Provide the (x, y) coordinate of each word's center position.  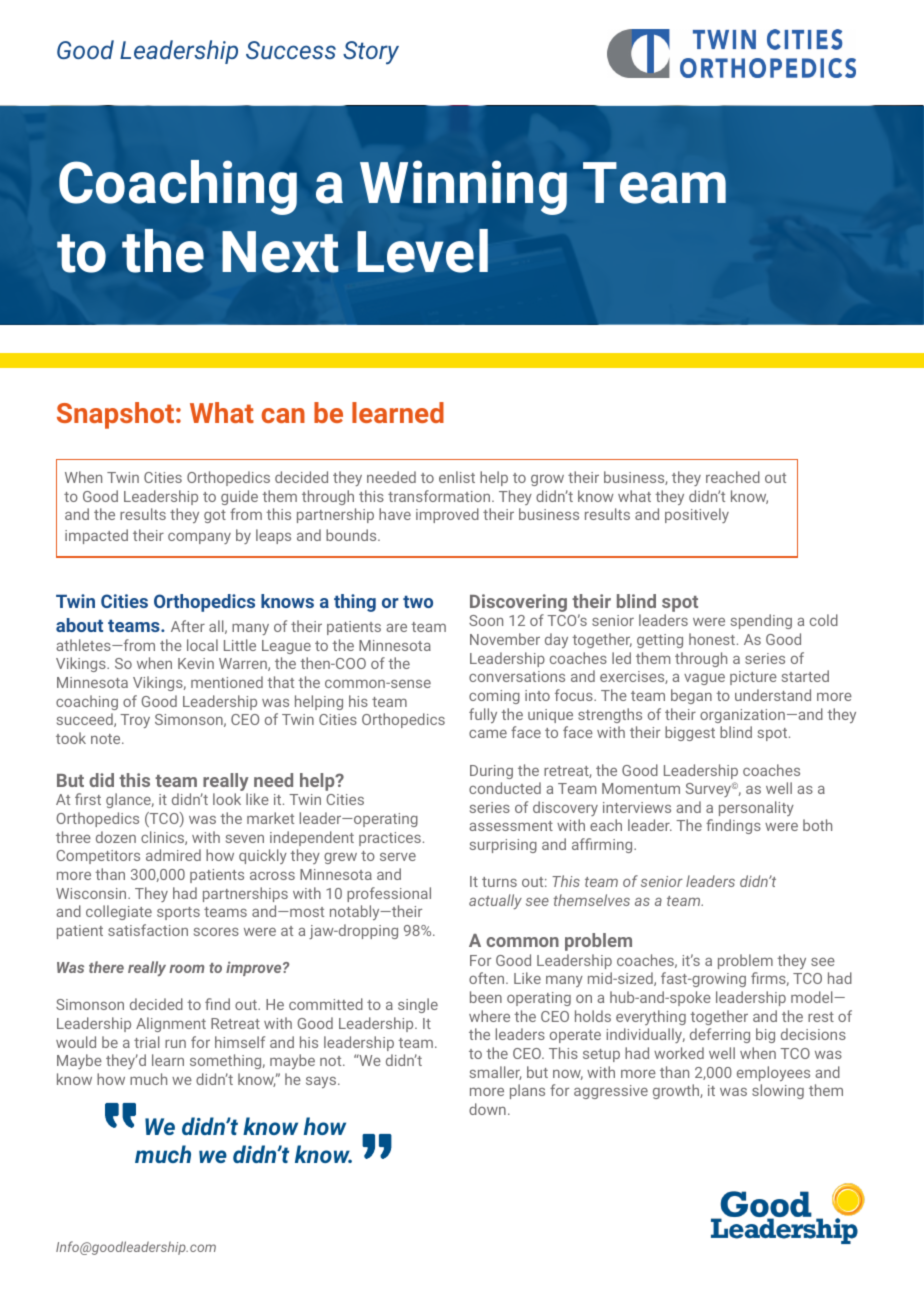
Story (371, 53)
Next (280, 252)
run (175, 1044)
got (215, 516)
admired (173, 855)
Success (291, 50)
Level (422, 251)
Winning (463, 187)
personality (756, 808)
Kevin (196, 663)
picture (753, 678)
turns (499, 882)
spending (761, 621)
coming (494, 697)
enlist (457, 477)
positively (697, 515)
